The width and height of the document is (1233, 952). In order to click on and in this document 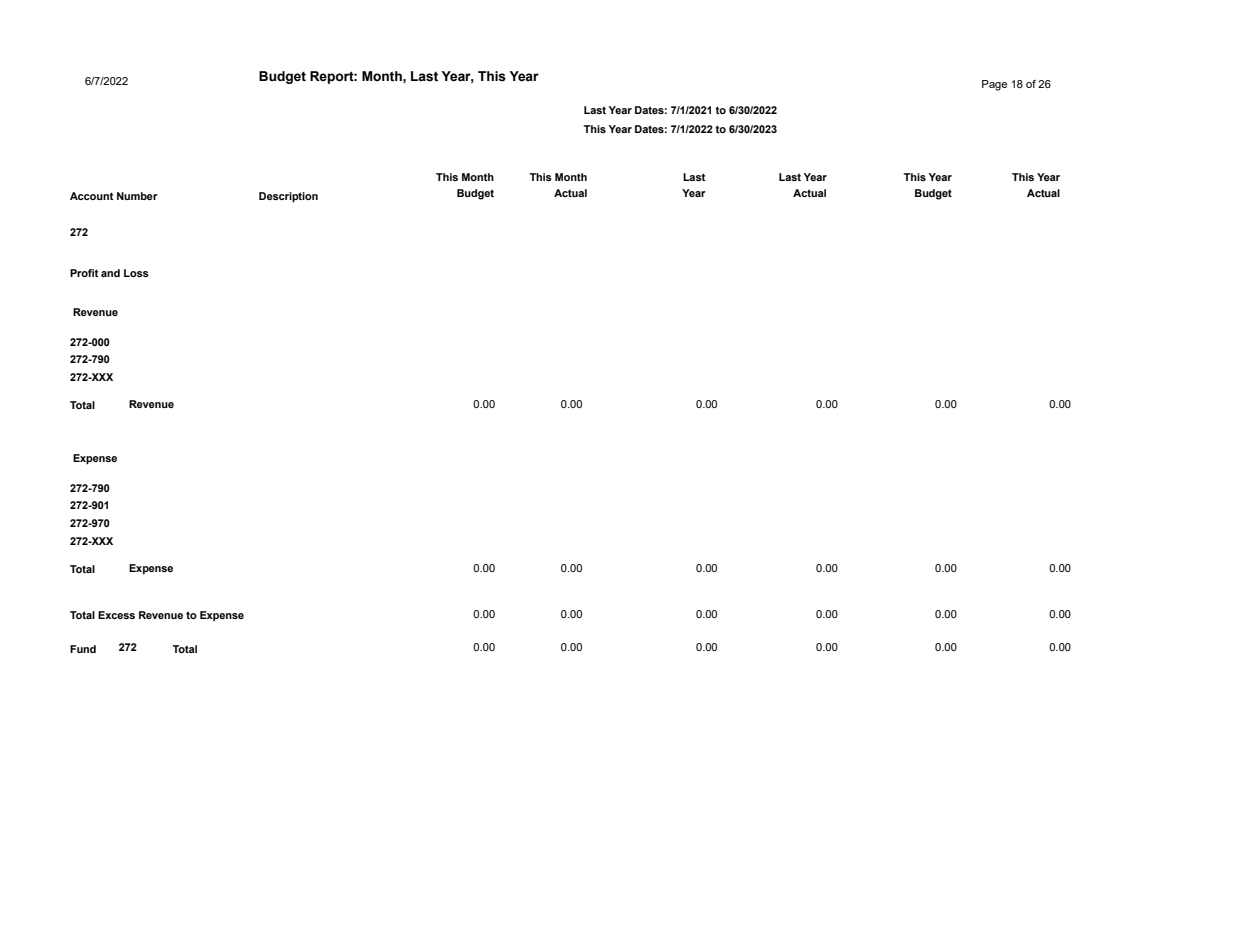, I will do `click(110, 273)`.
